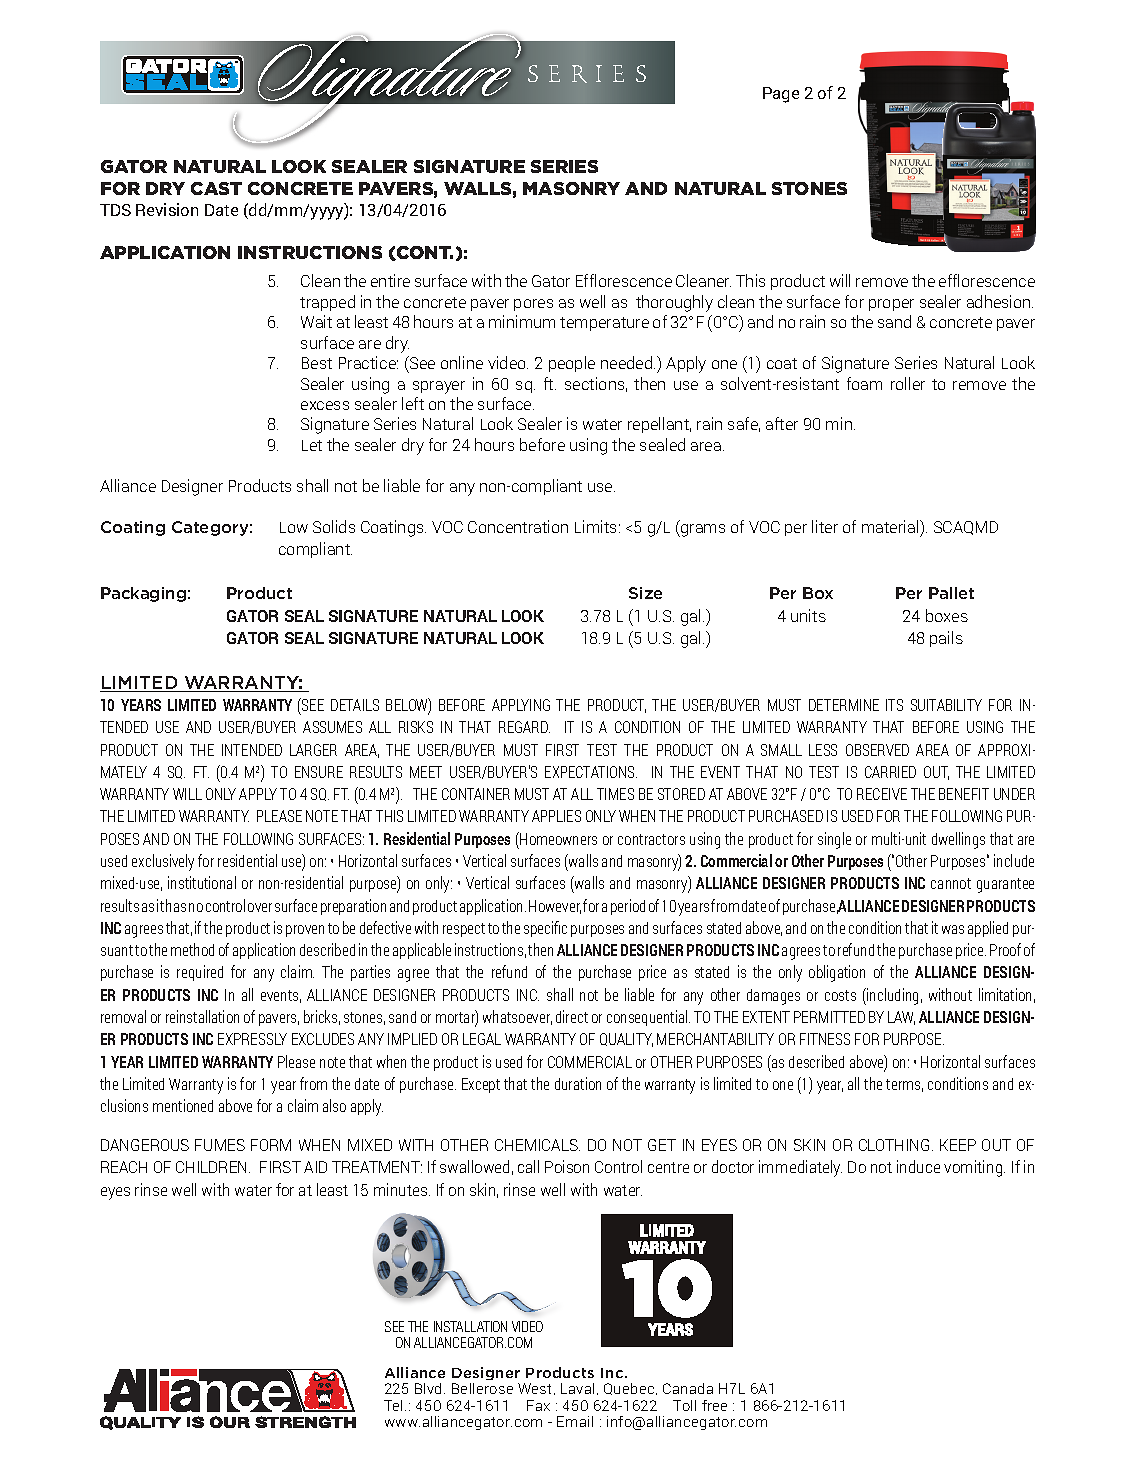  Describe the element at coordinates (946, 639) in the screenshot. I see `pails` at that location.
